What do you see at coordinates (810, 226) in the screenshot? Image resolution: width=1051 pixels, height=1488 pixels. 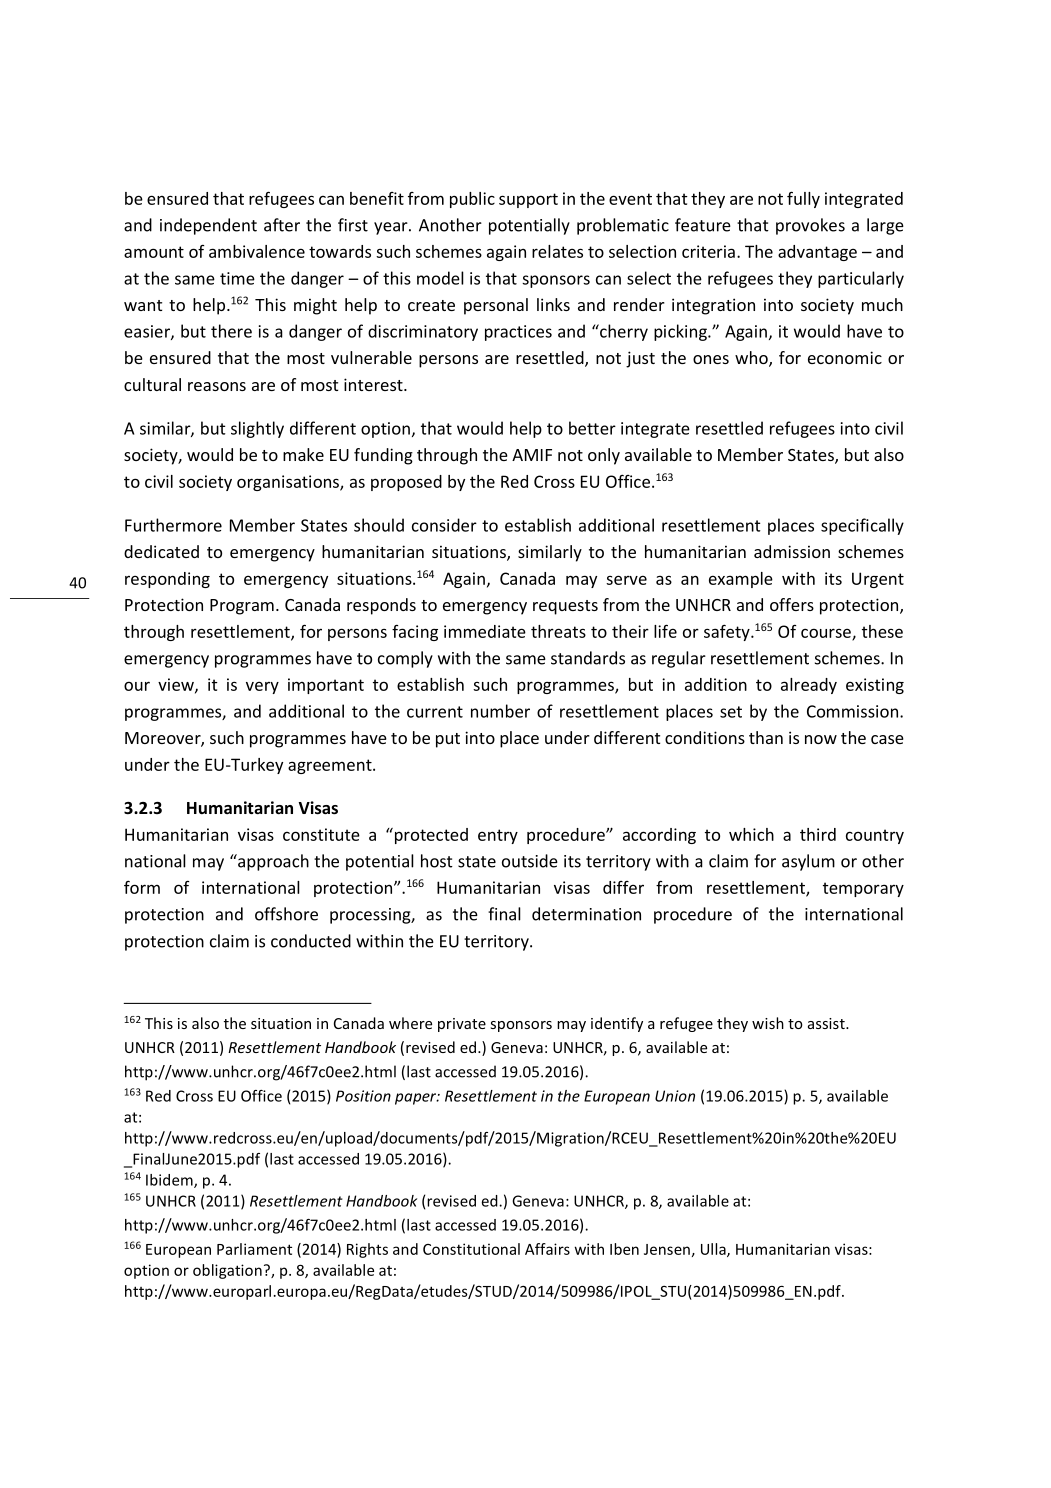 I see `provokes` at bounding box center [810, 226].
